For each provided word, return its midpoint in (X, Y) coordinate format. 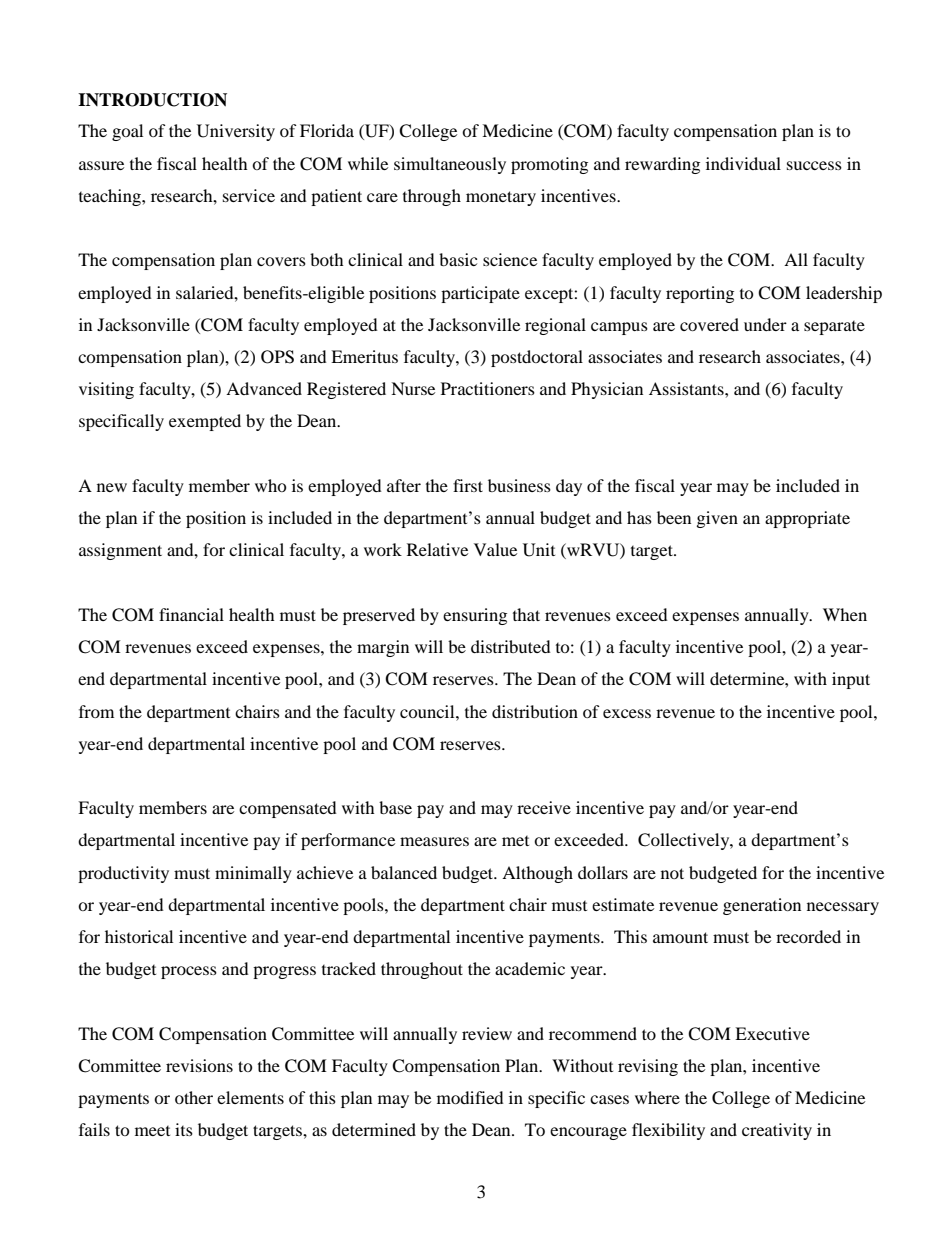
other (194, 1097)
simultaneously (450, 165)
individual (743, 163)
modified (470, 1097)
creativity (777, 1131)
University (236, 132)
